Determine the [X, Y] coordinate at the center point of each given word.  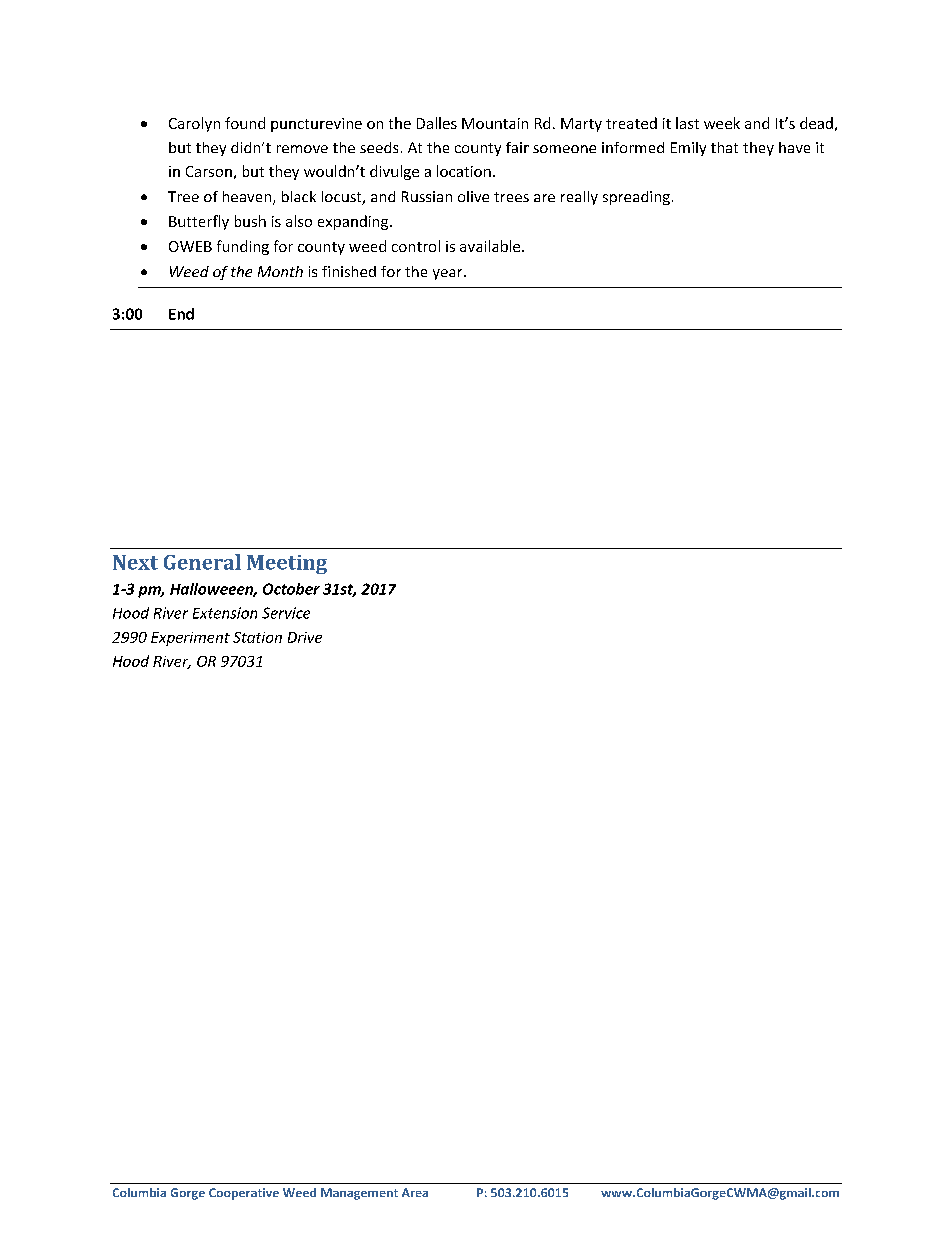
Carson [209, 171]
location [464, 171]
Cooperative [244, 1194]
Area [415, 1192]
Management [359, 1194]
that [724, 147]
